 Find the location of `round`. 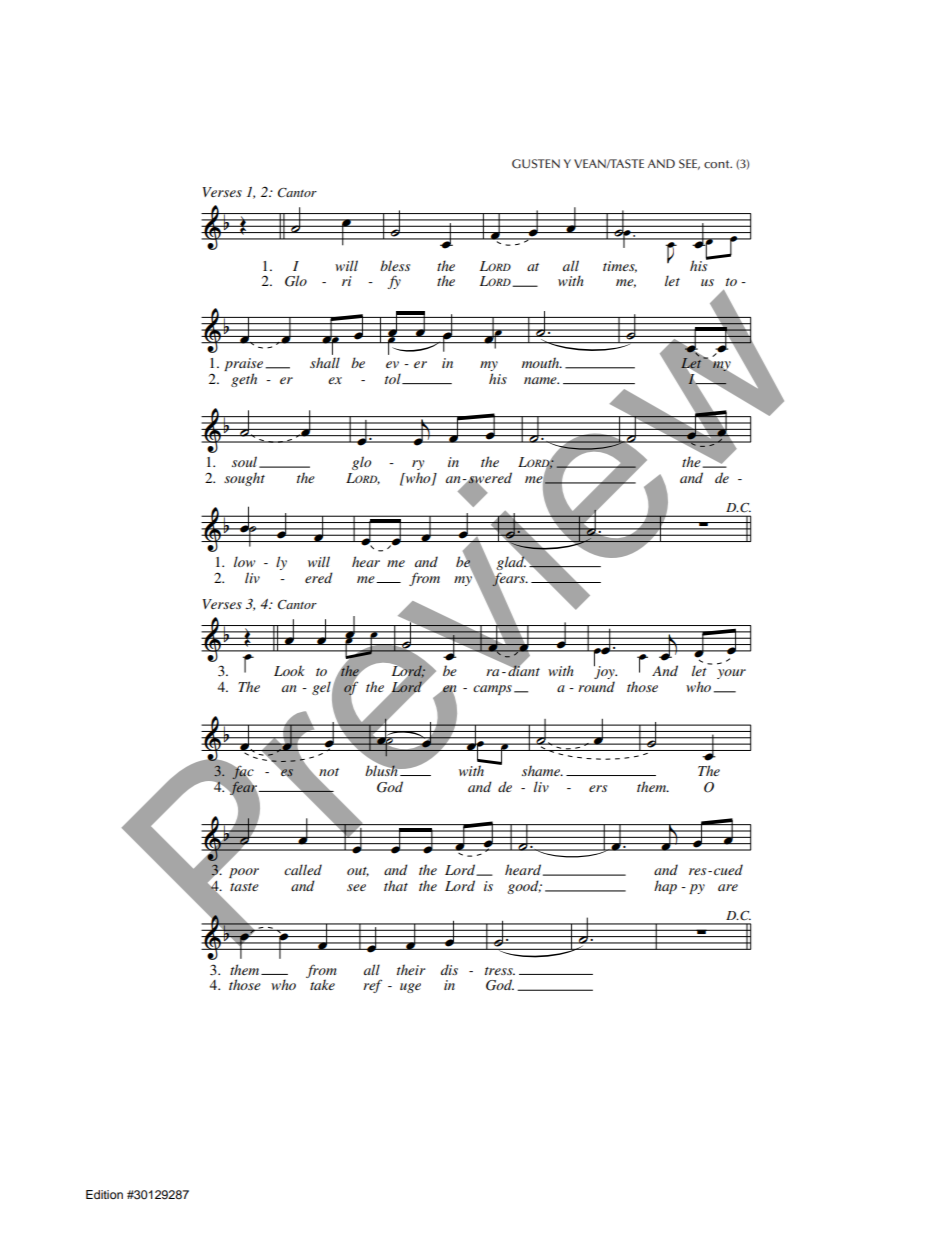

round is located at coordinates (596, 686).
